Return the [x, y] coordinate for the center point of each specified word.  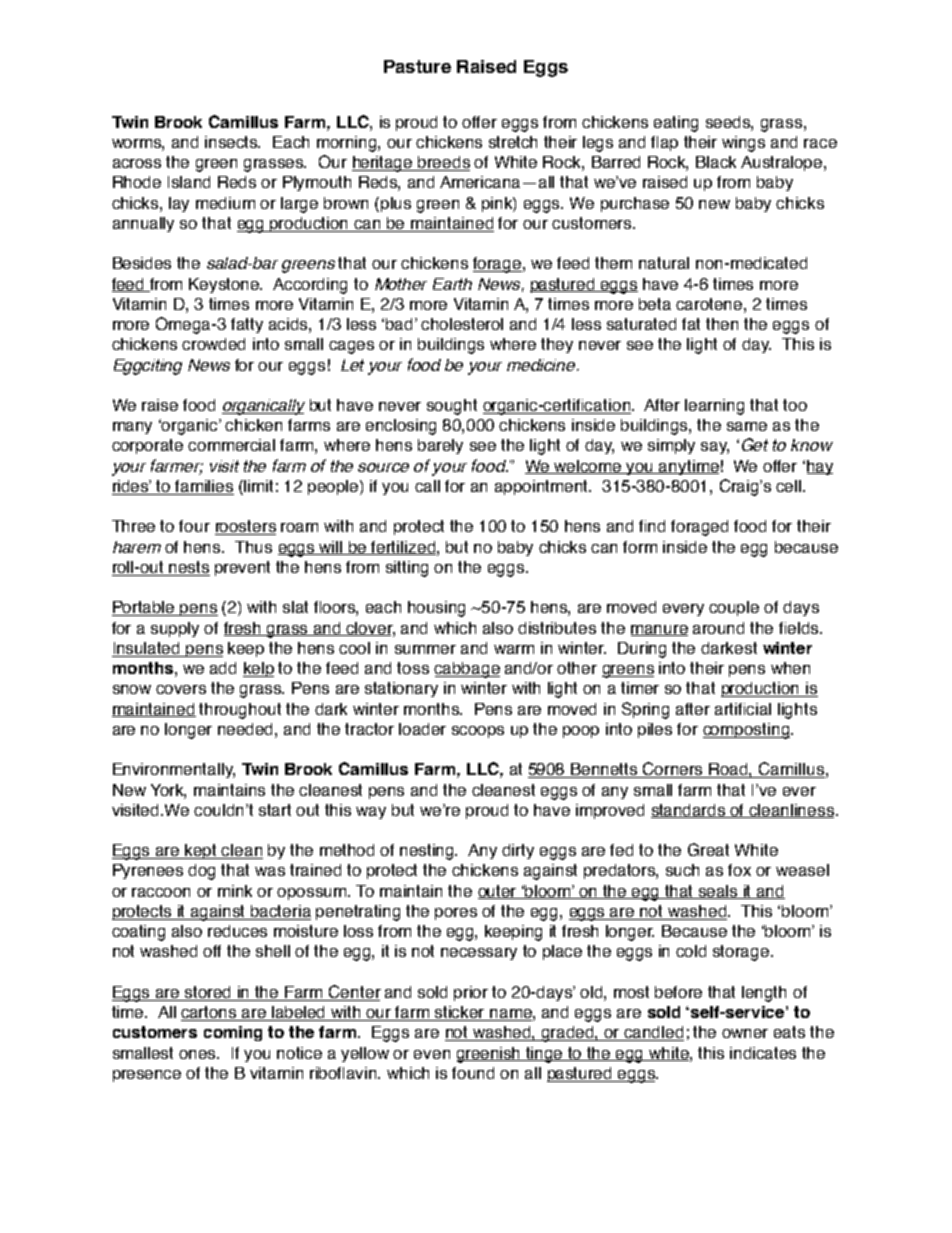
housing [436, 609]
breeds [443, 163]
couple [734, 608]
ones [198, 1054]
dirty [518, 851]
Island [189, 182]
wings [743, 144]
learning [714, 407]
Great [708, 849]
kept [202, 851]
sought [452, 407]
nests [189, 568]
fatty [247, 325]
